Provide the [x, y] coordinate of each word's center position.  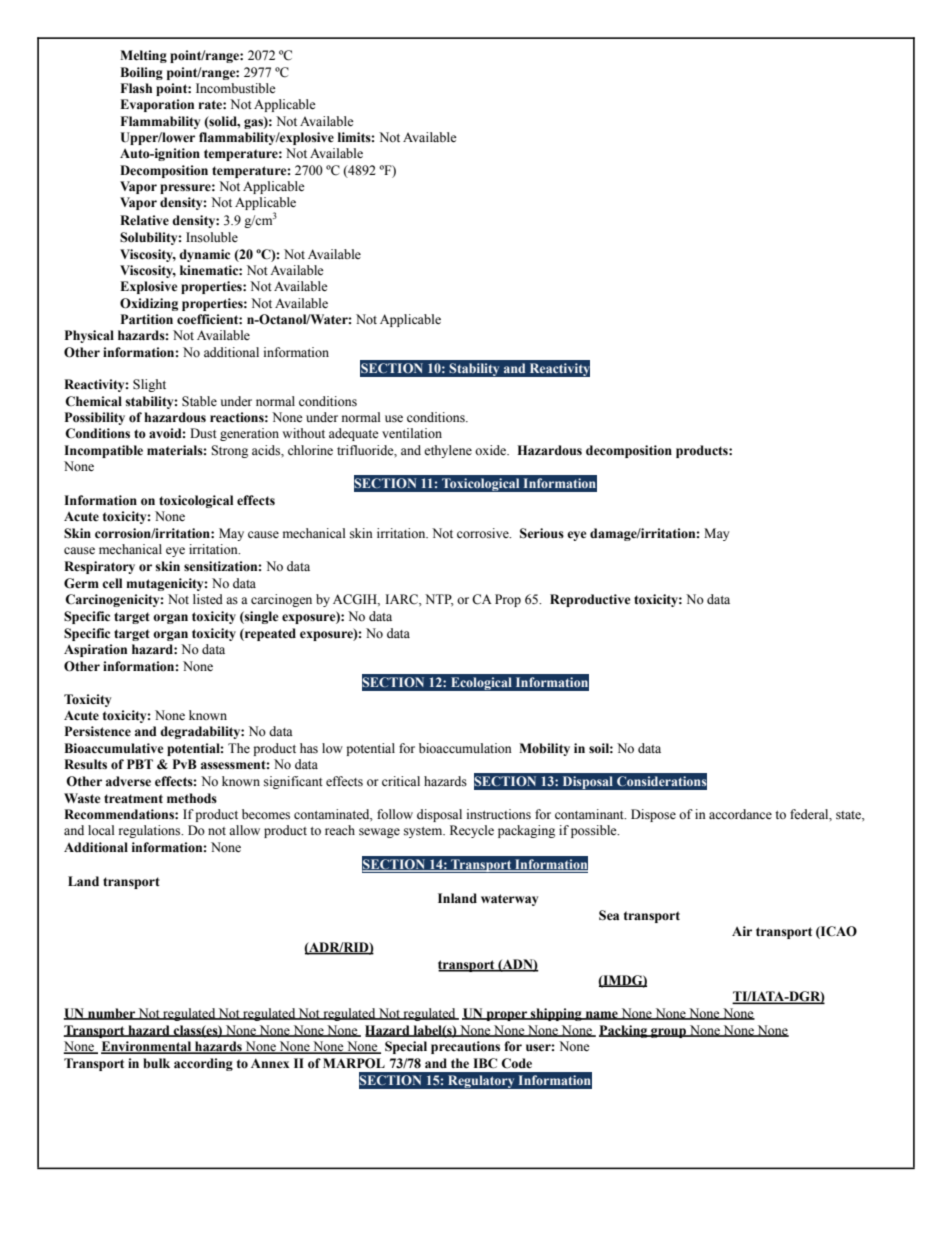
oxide [492, 450]
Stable [199, 401]
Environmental [147, 1047]
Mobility [544, 749]
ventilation [412, 433]
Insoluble [212, 237]
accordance [740, 814]
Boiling [141, 73]
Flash [136, 88]
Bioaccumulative [114, 748]
